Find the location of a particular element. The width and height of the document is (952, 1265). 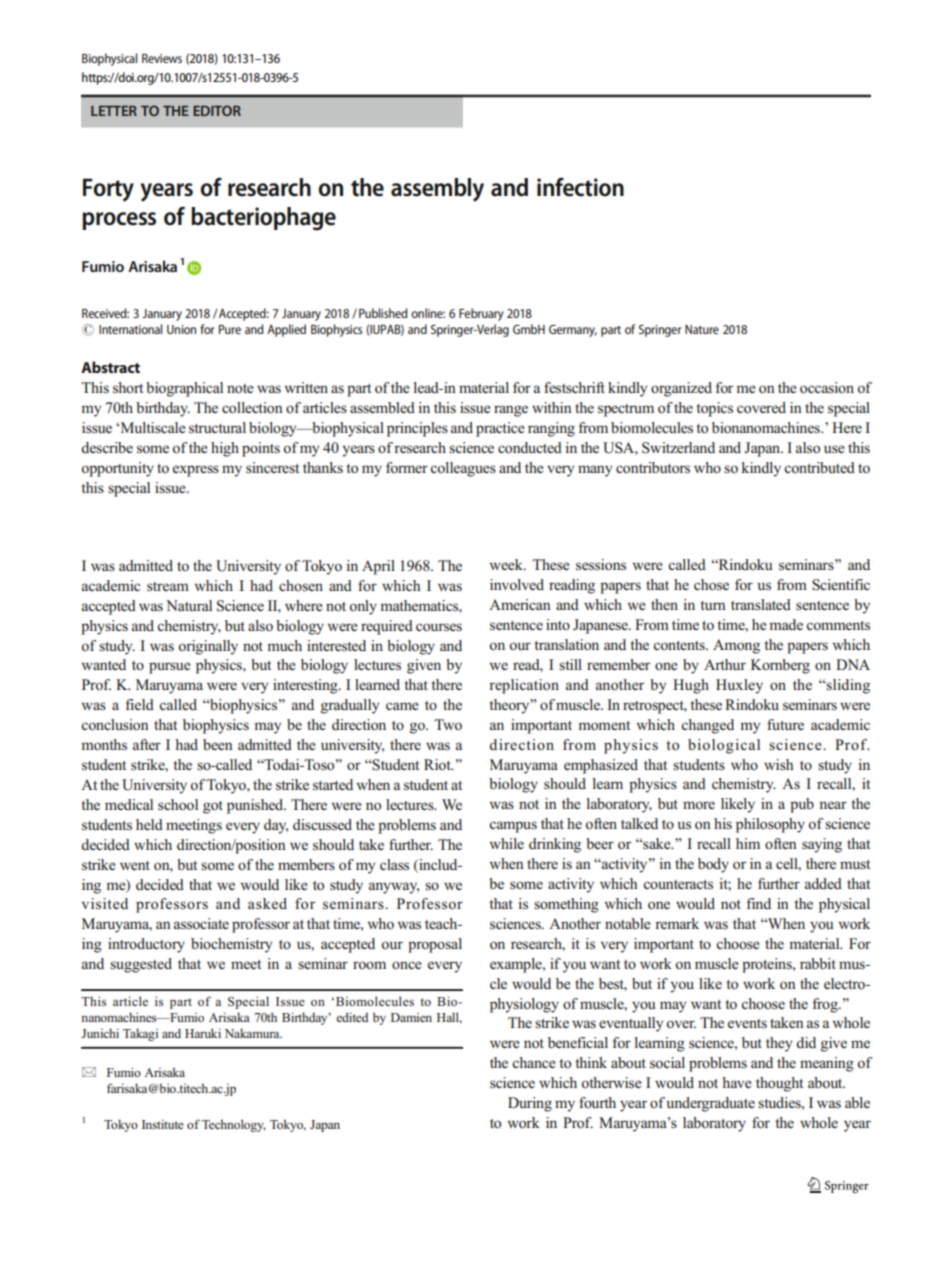

involved is located at coordinates (517, 584).
